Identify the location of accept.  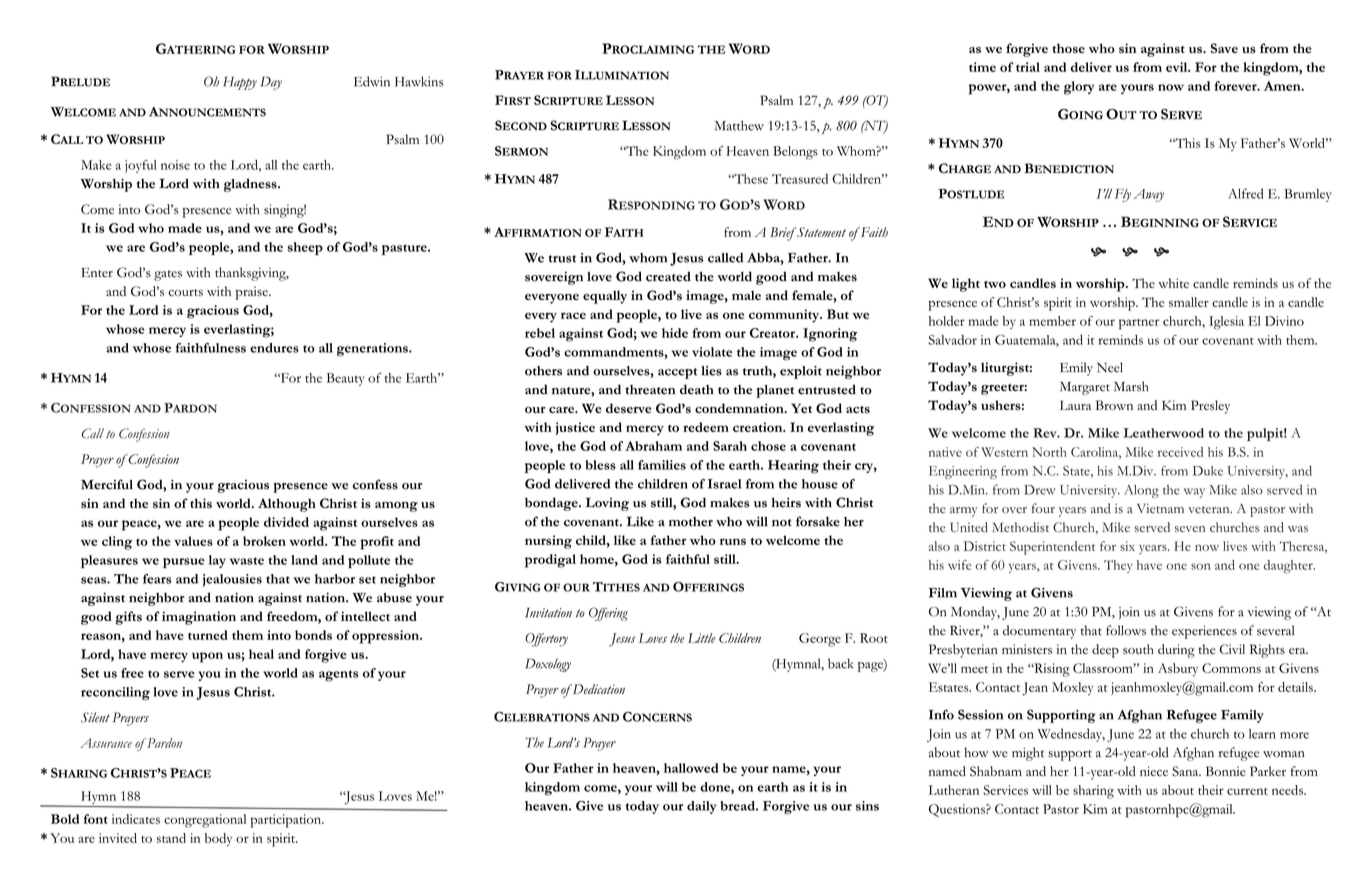
(677, 373).
